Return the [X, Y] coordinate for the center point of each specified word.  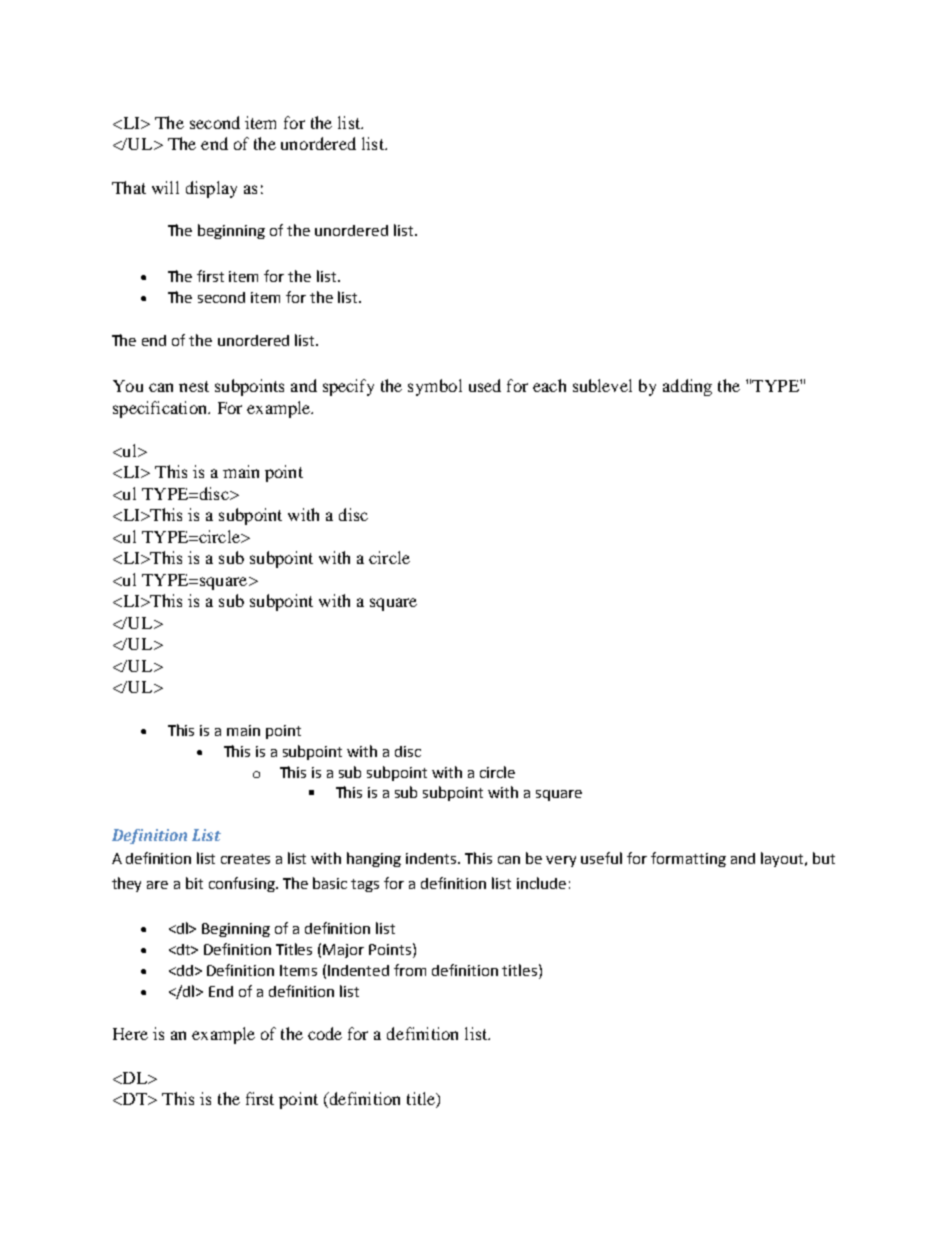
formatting [688, 859]
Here [130, 1034]
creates [245, 859]
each [549, 385]
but [824, 858]
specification [161, 409]
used [485, 385]
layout [783, 859]
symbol [435, 387]
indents [433, 858]
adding [687, 387]
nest [194, 386]
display [211, 189]
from [410, 970]
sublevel [602, 385]
